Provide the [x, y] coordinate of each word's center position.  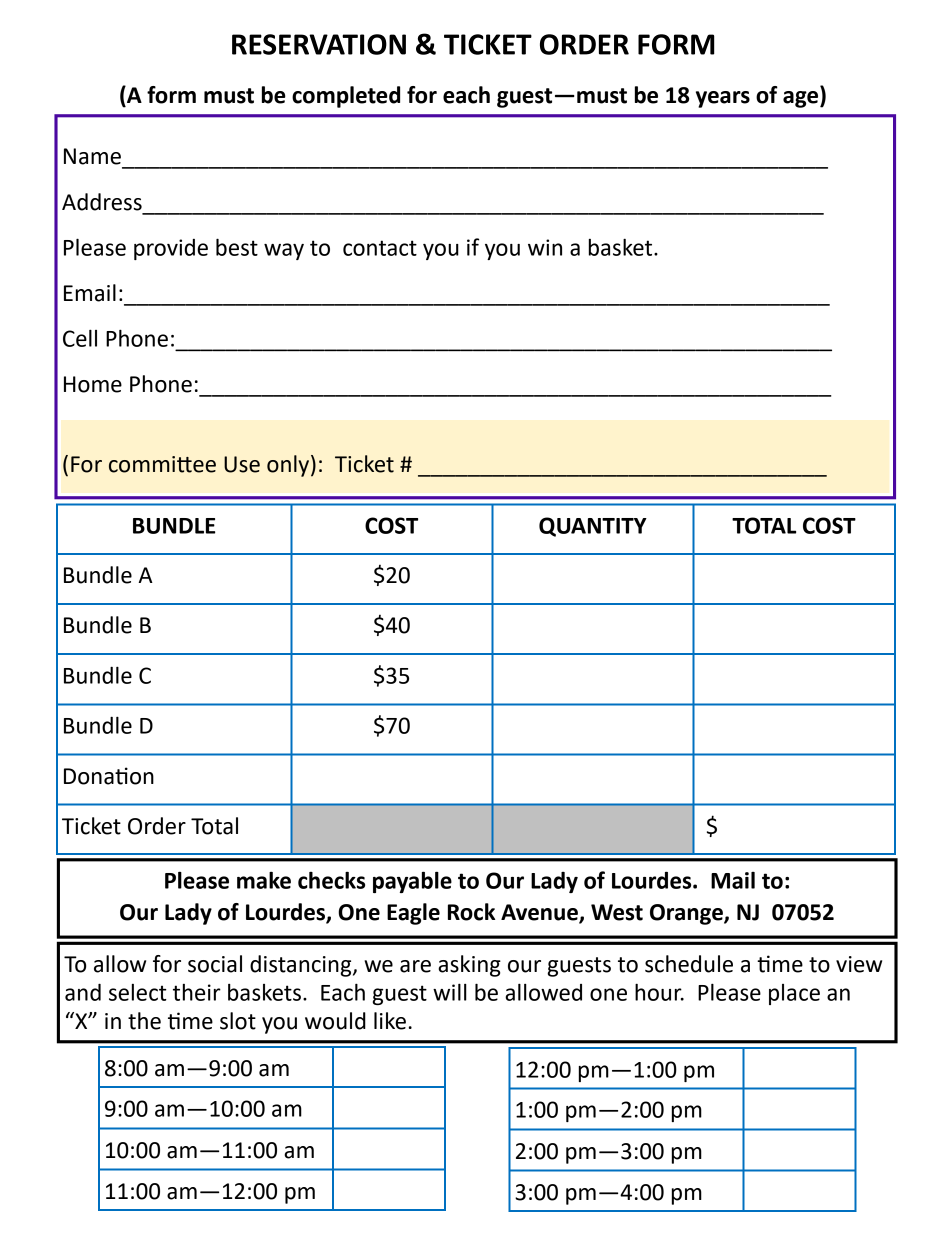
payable [412, 882]
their [197, 992]
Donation [109, 776]
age [802, 99]
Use [242, 464]
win [545, 247]
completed [346, 97]
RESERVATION [319, 44]
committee [162, 464]
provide [171, 249]
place [794, 994]
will [450, 992]
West [617, 912]
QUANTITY [593, 527]
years [723, 99]
